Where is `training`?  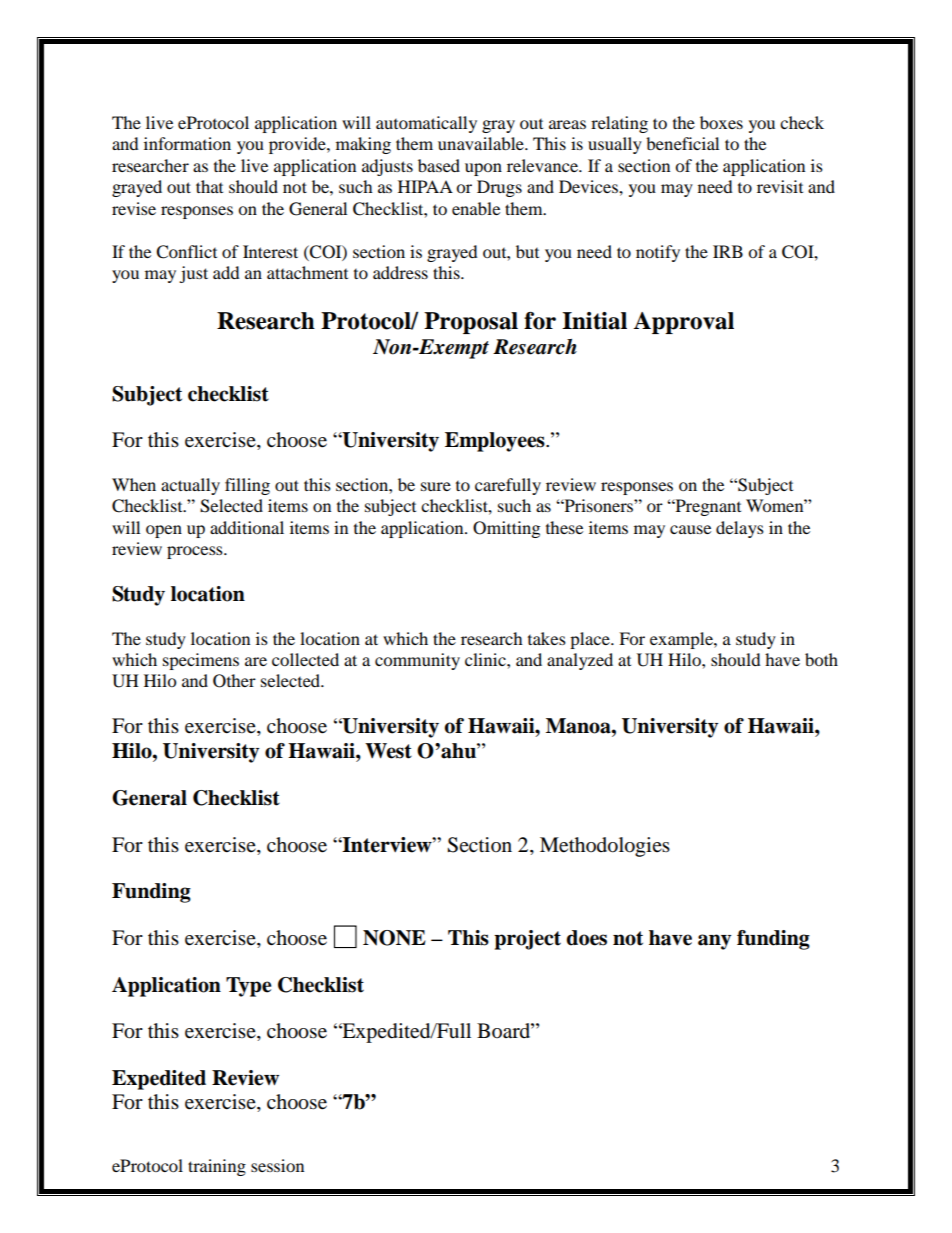
training is located at coordinates (217, 1167).
